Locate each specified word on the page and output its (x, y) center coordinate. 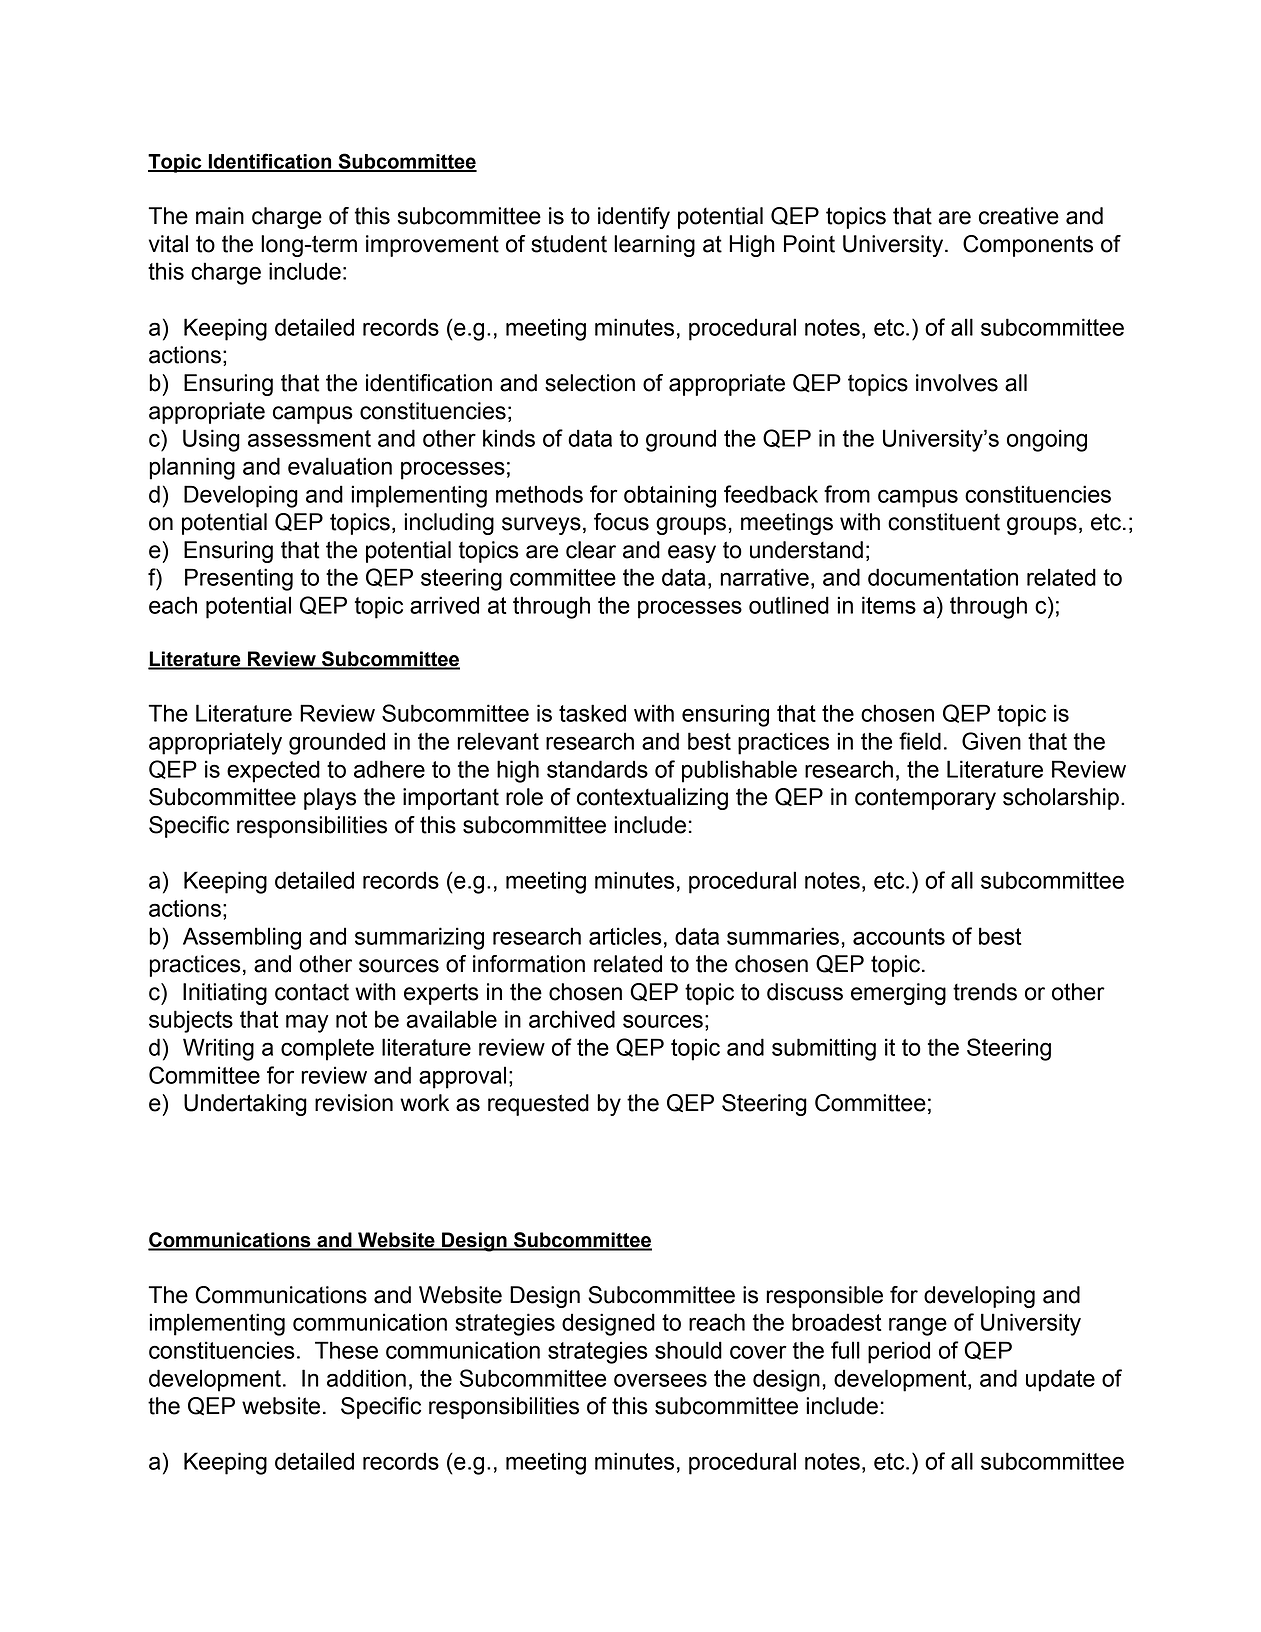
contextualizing (652, 799)
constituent (944, 522)
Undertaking (245, 1105)
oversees (660, 1380)
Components (1028, 246)
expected (273, 771)
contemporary (925, 799)
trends (985, 992)
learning (654, 246)
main (220, 216)
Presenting (239, 579)
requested (538, 1105)
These (346, 1350)
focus (621, 522)
